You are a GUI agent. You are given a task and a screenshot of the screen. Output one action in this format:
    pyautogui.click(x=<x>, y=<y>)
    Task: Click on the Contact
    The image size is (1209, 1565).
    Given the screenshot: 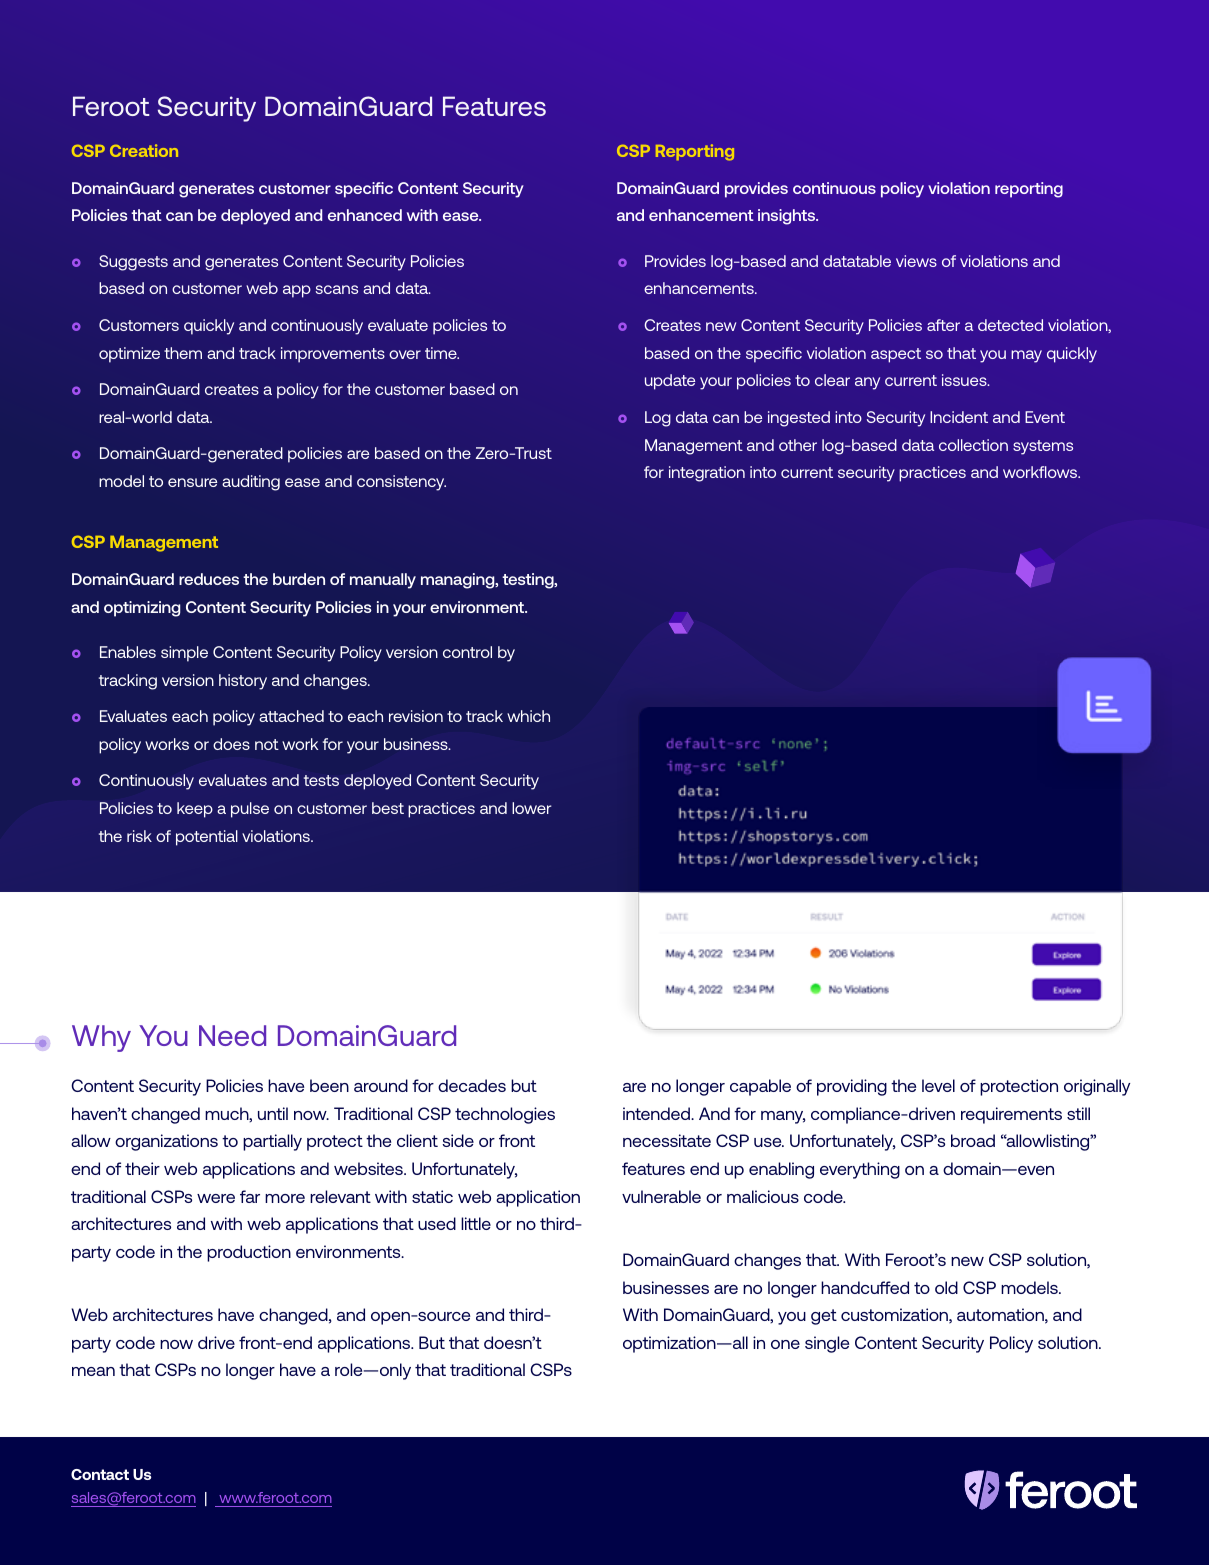 What is the action you would take?
    pyautogui.click(x=100, y=1474)
